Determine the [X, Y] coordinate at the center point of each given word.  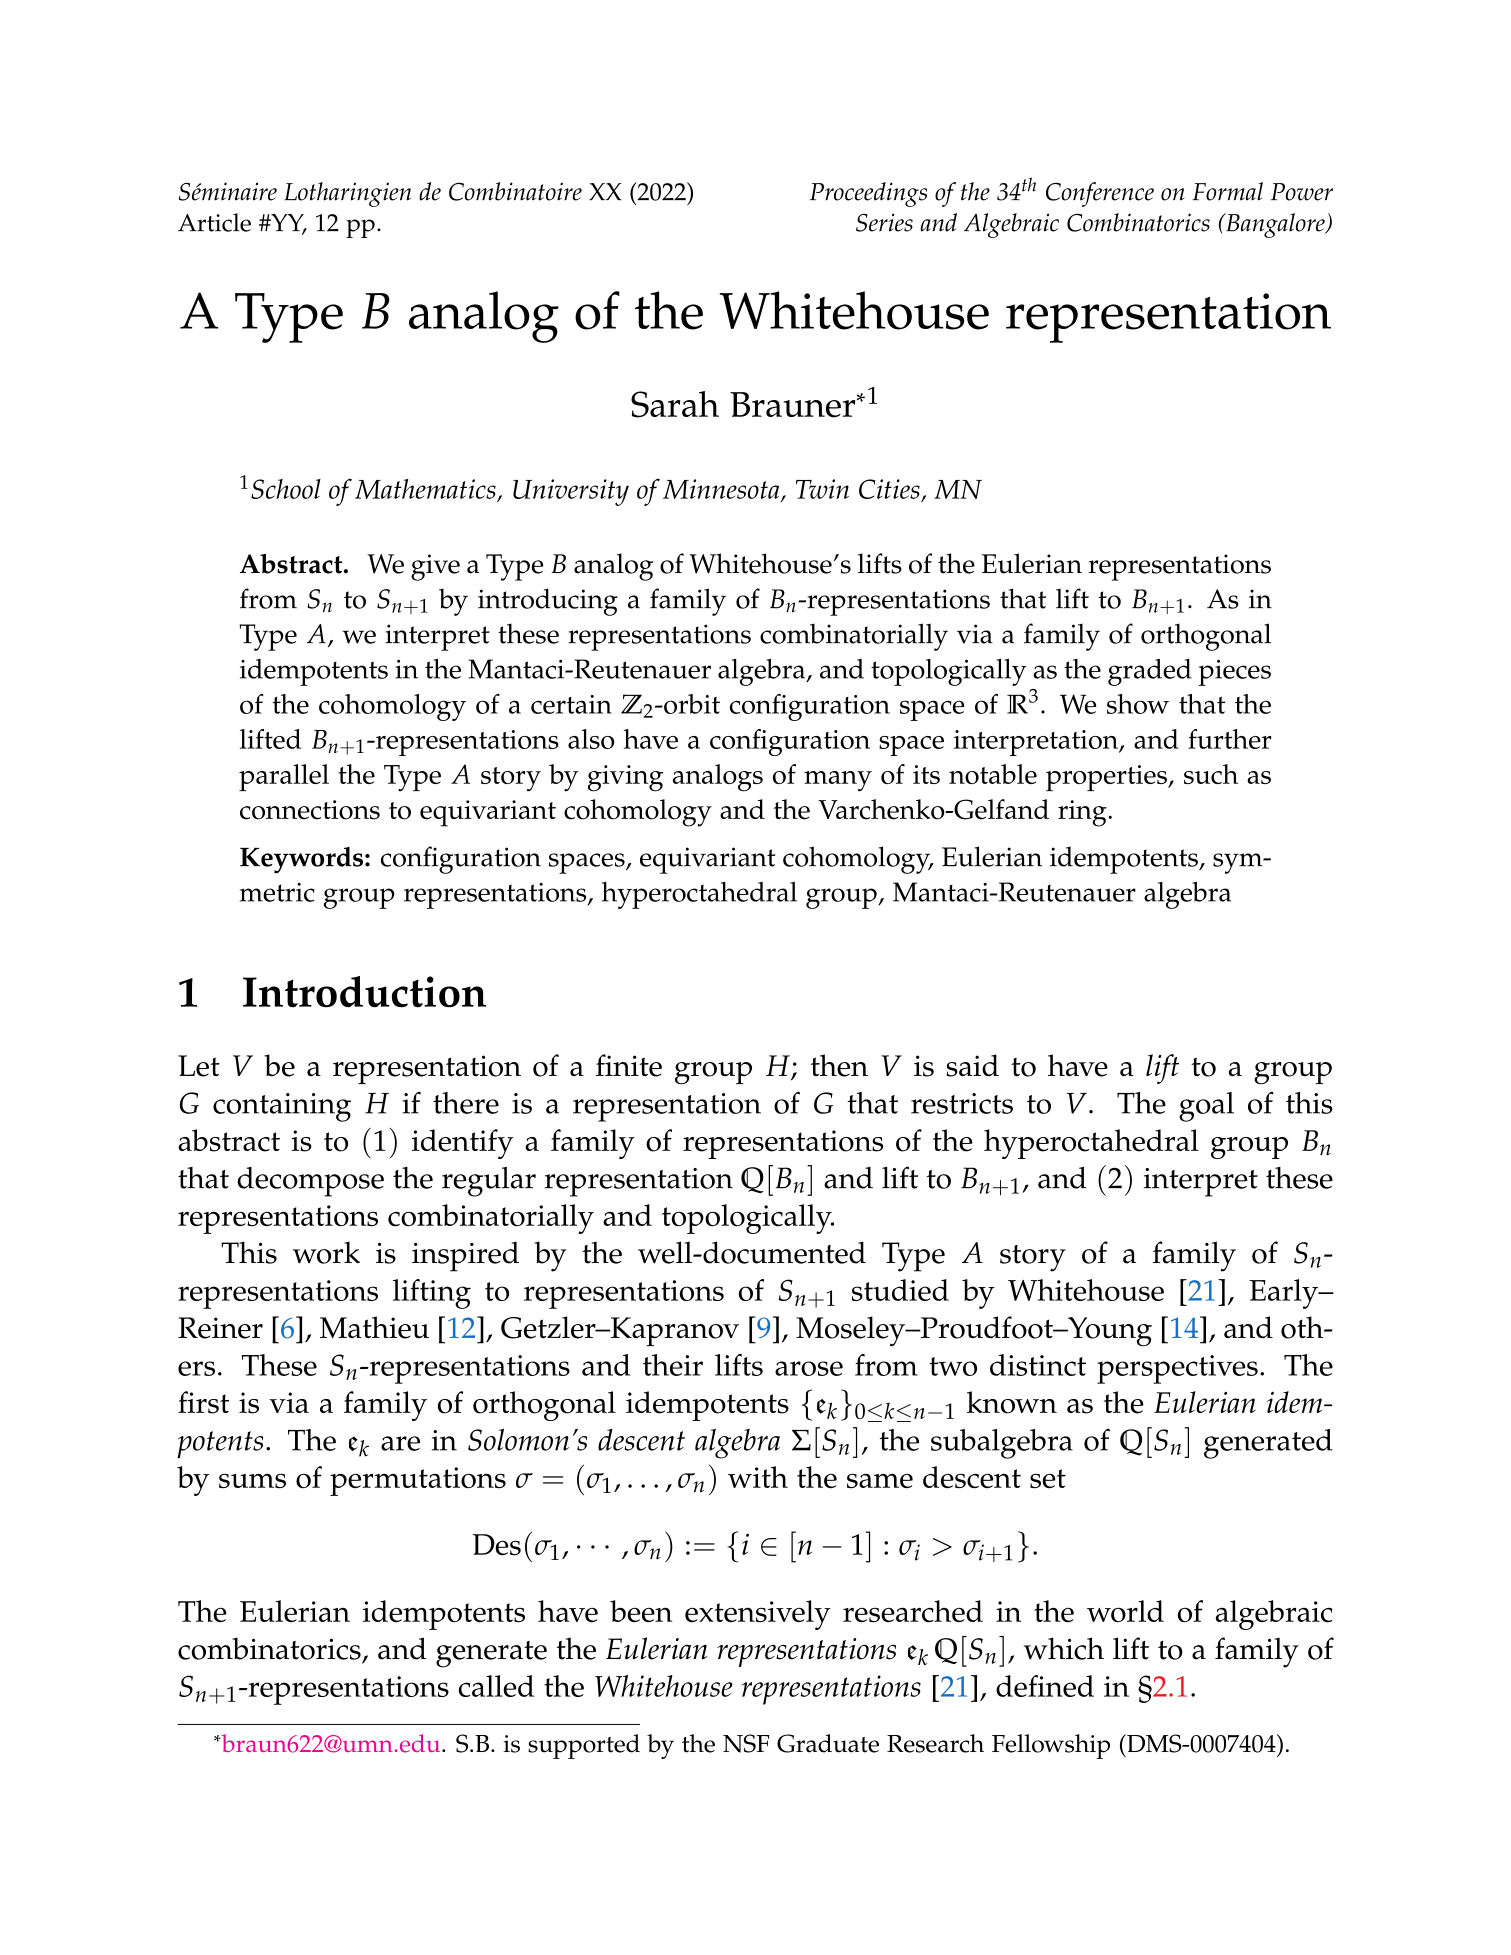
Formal [1227, 191]
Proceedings [868, 194]
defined [1045, 1686]
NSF [746, 1743]
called [496, 1686]
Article [214, 222]
